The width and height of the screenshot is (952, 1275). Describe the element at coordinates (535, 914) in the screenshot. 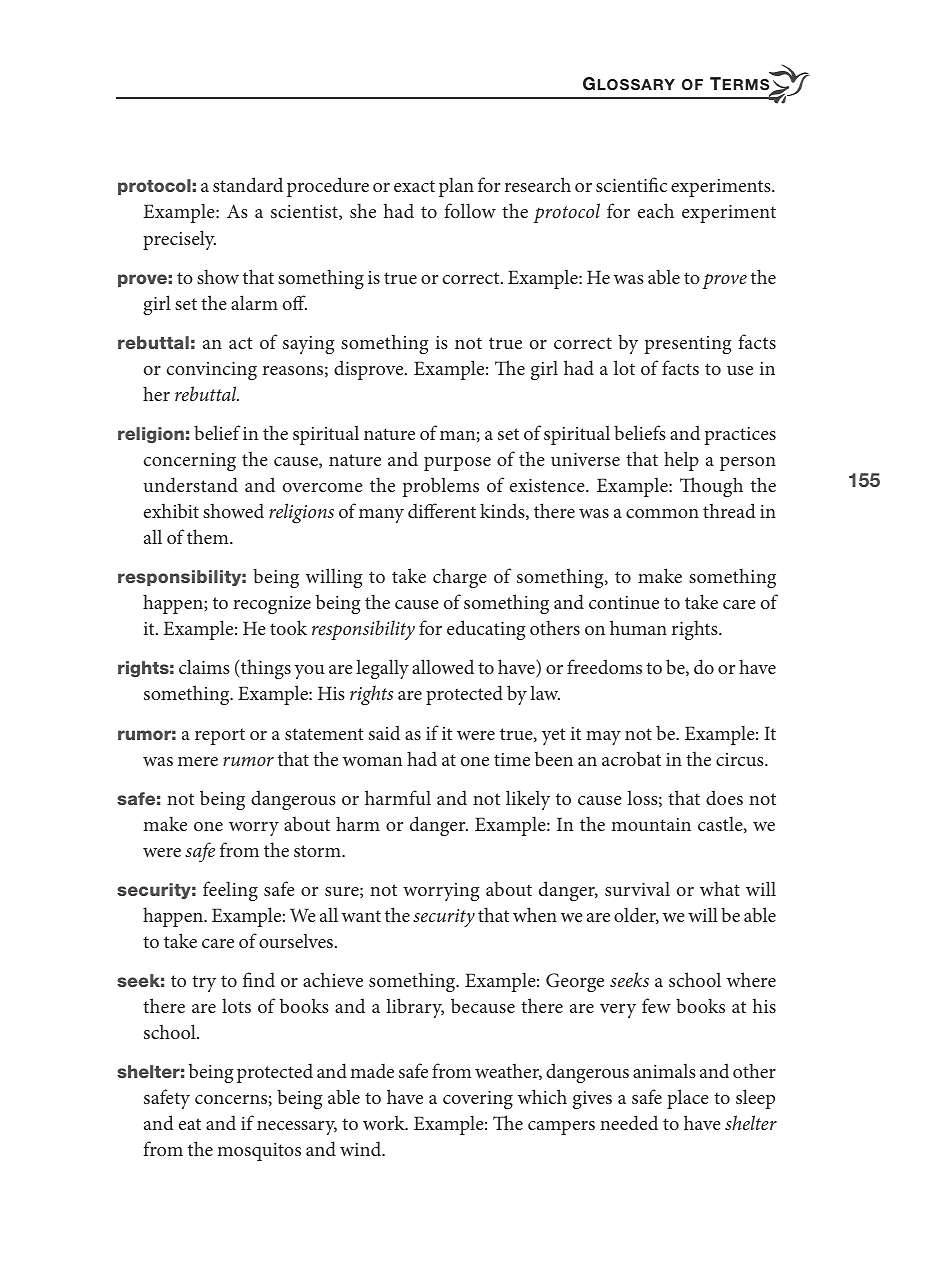

I see `when` at that location.
